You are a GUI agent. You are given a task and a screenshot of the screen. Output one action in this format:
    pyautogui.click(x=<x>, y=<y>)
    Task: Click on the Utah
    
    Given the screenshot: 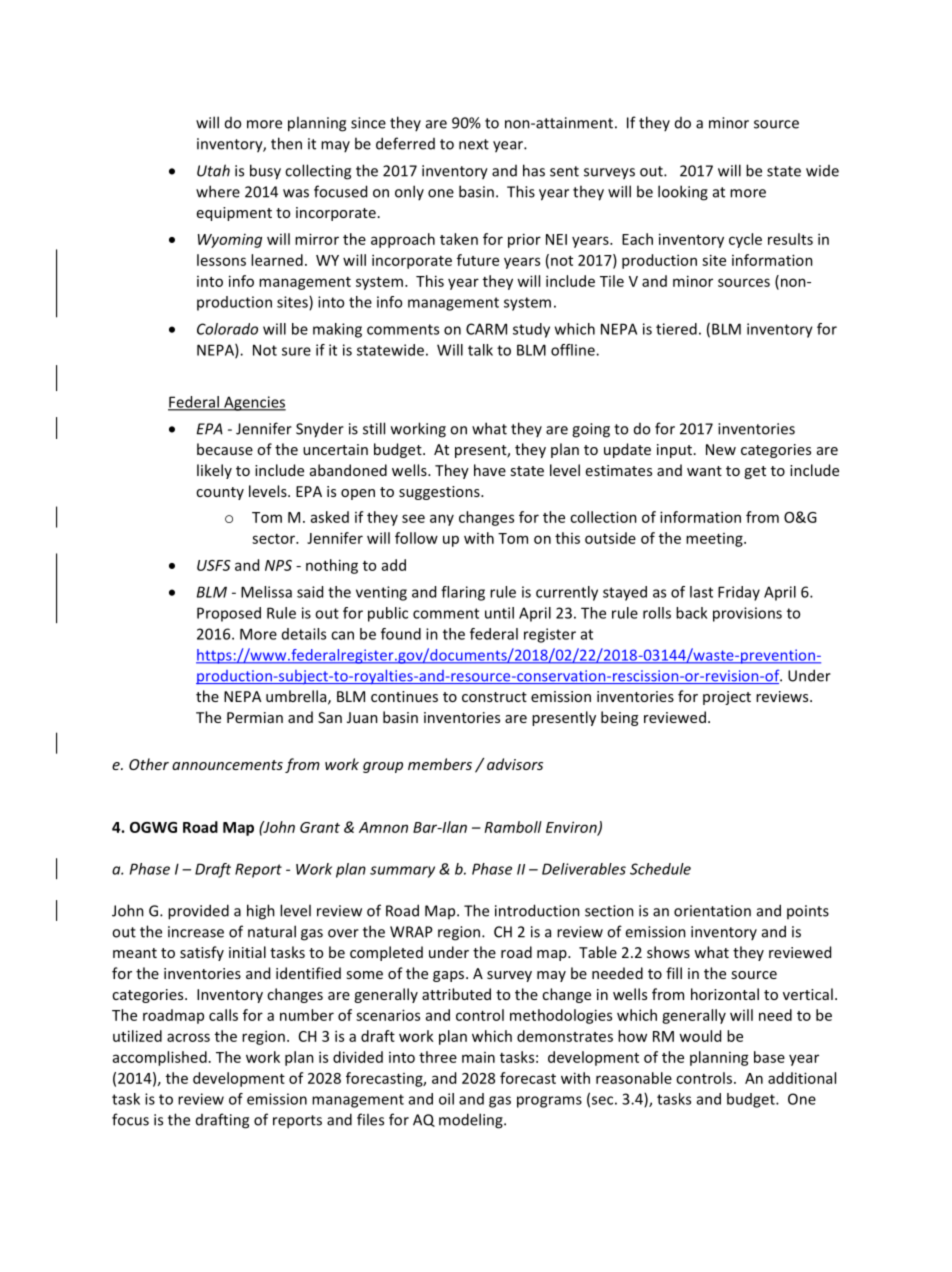 What is the action you would take?
    pyautogui.click(x=213, y=170)
